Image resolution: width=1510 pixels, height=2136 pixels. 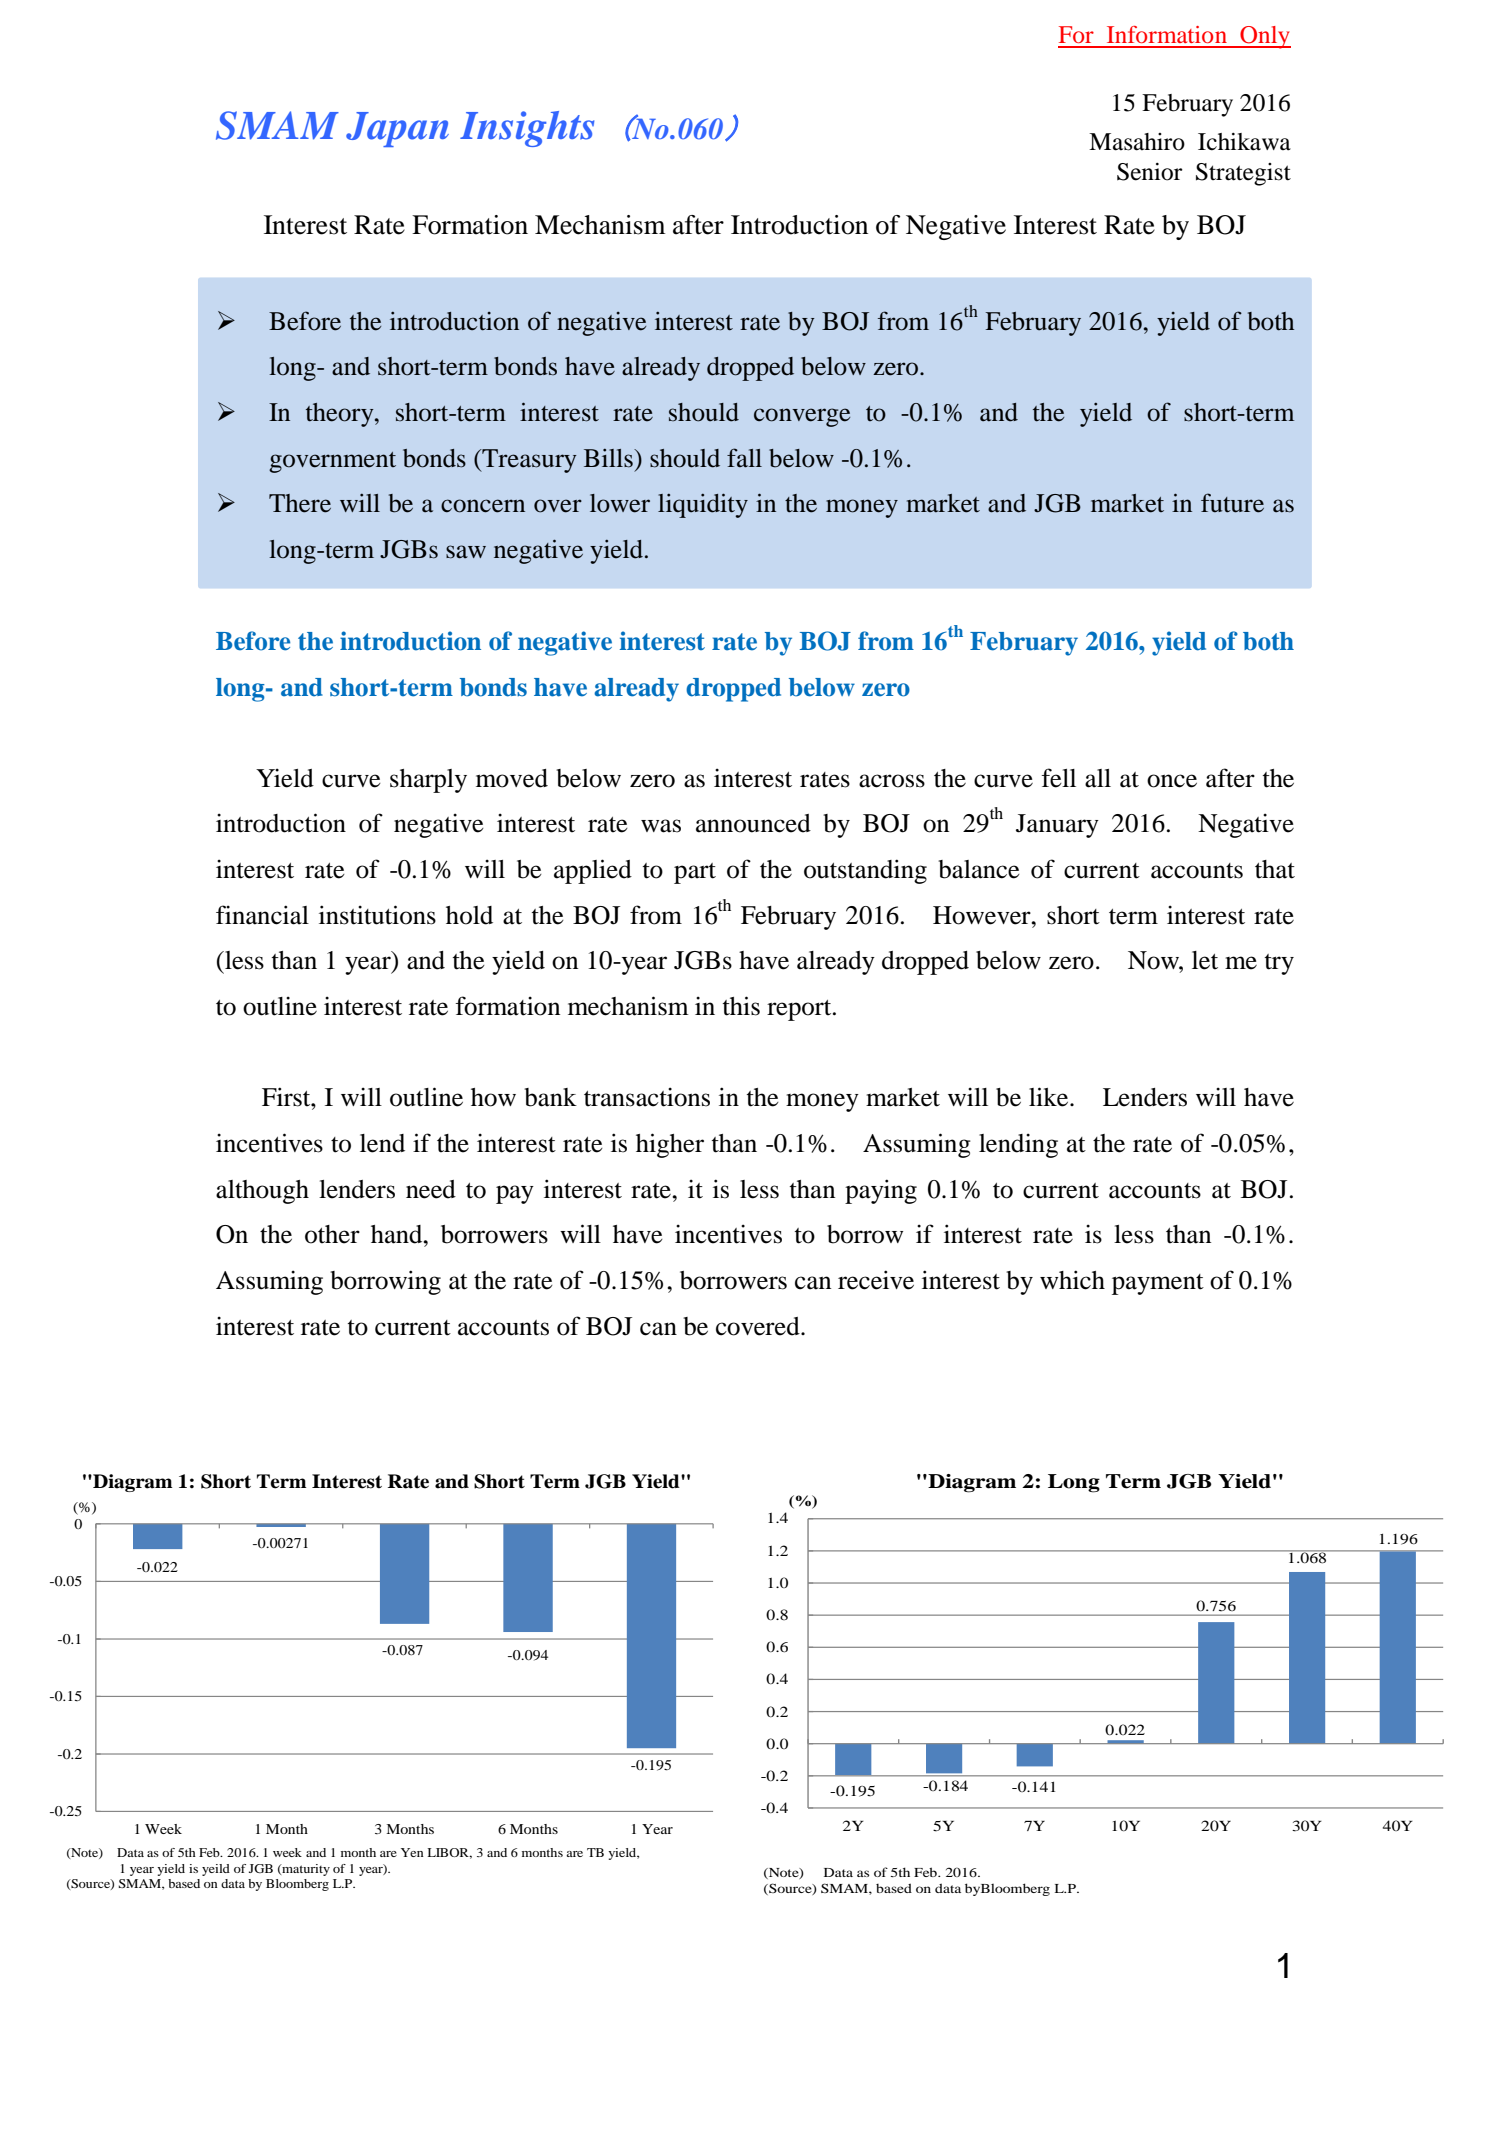 I want to click on Masahiro, so click(x=1137, y=142).
